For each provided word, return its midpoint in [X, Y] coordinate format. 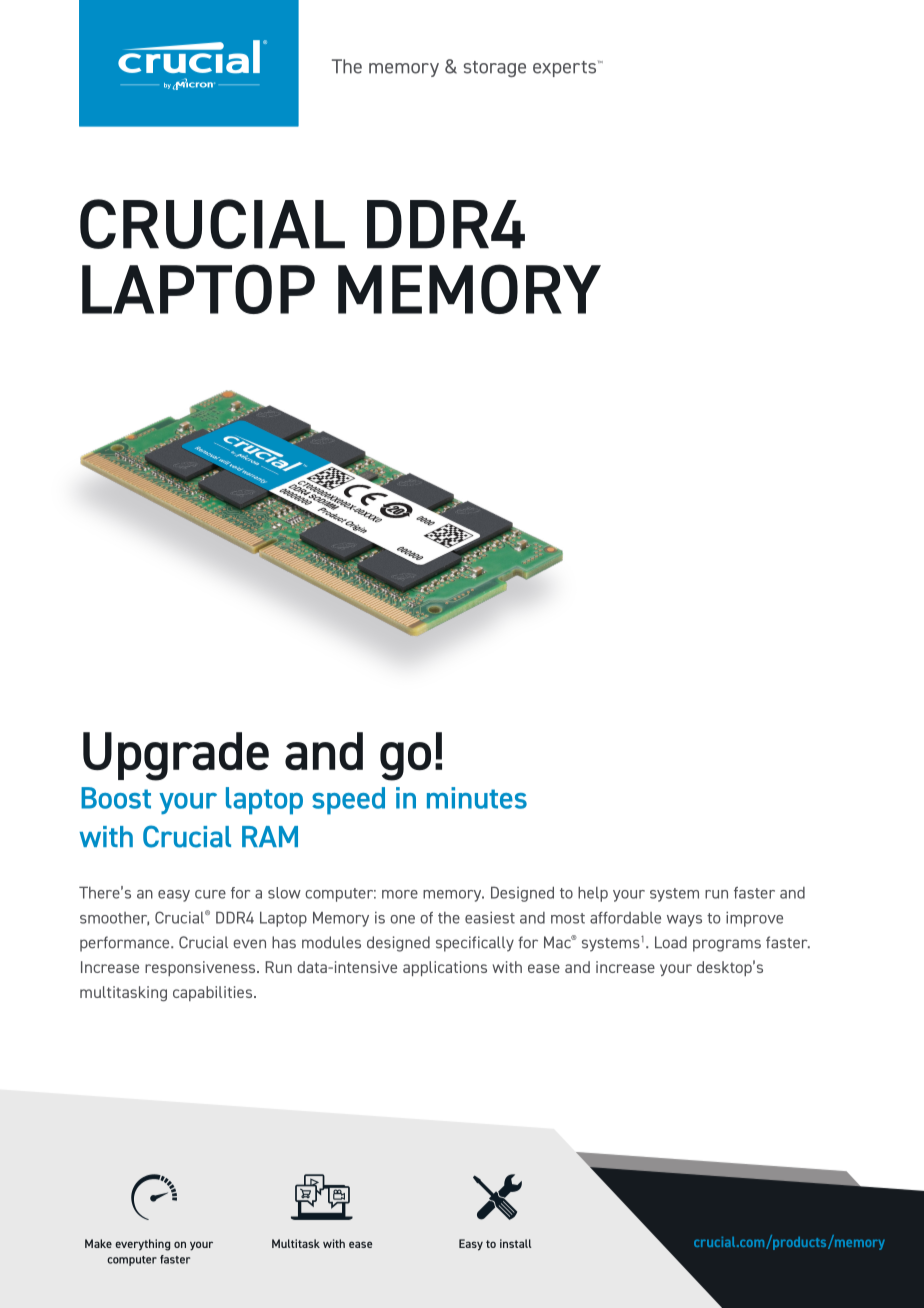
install [515, 1243]
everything [142, 1245]
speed [348, 801]
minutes [477, 798]
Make [98, 1243]
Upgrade [176, 756]
